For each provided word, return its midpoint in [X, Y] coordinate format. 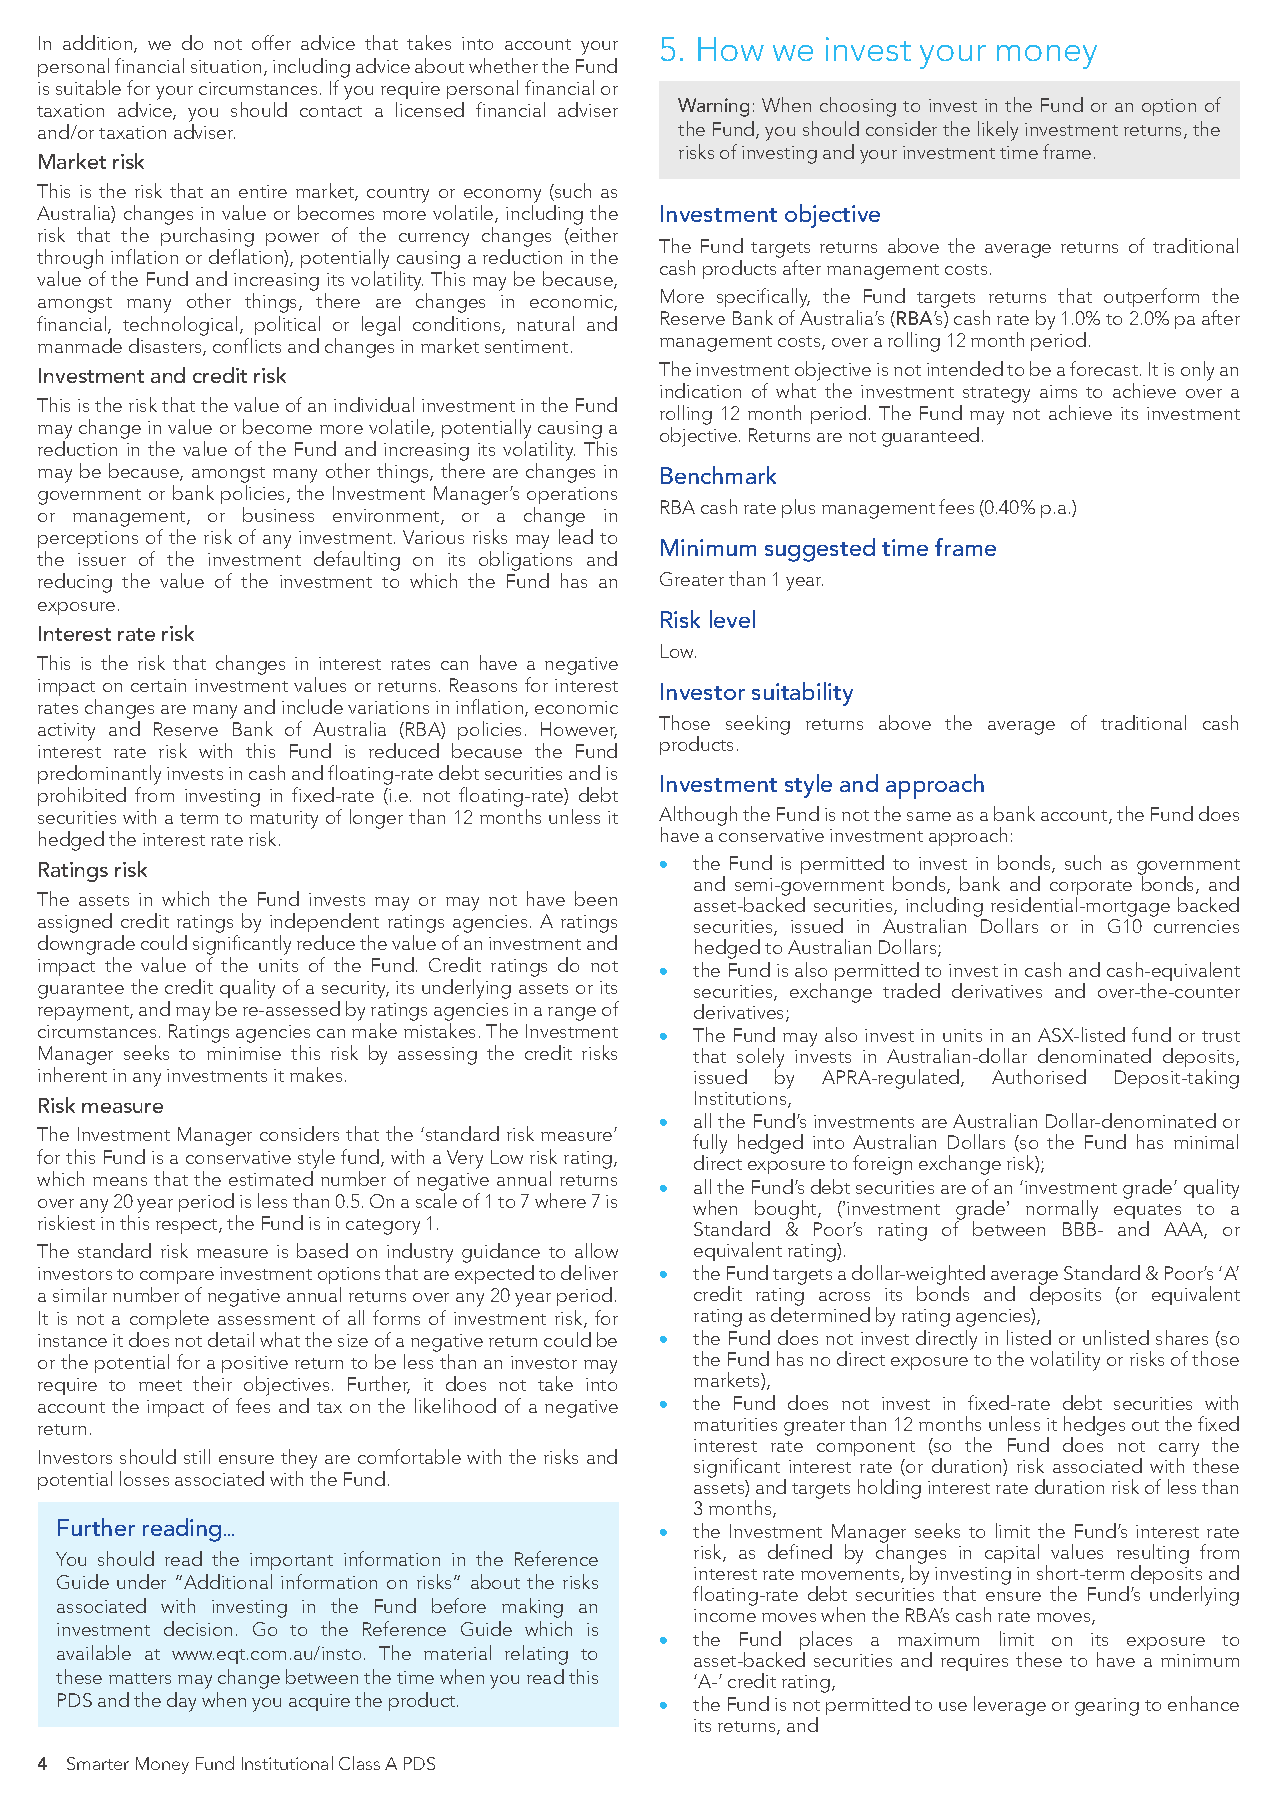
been [596, 898]
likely [998, 131]
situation [226, 66]
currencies [1196, 926]
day [181, 1702]
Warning [713, 107]
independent [324, 922]
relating [536, 1655]
